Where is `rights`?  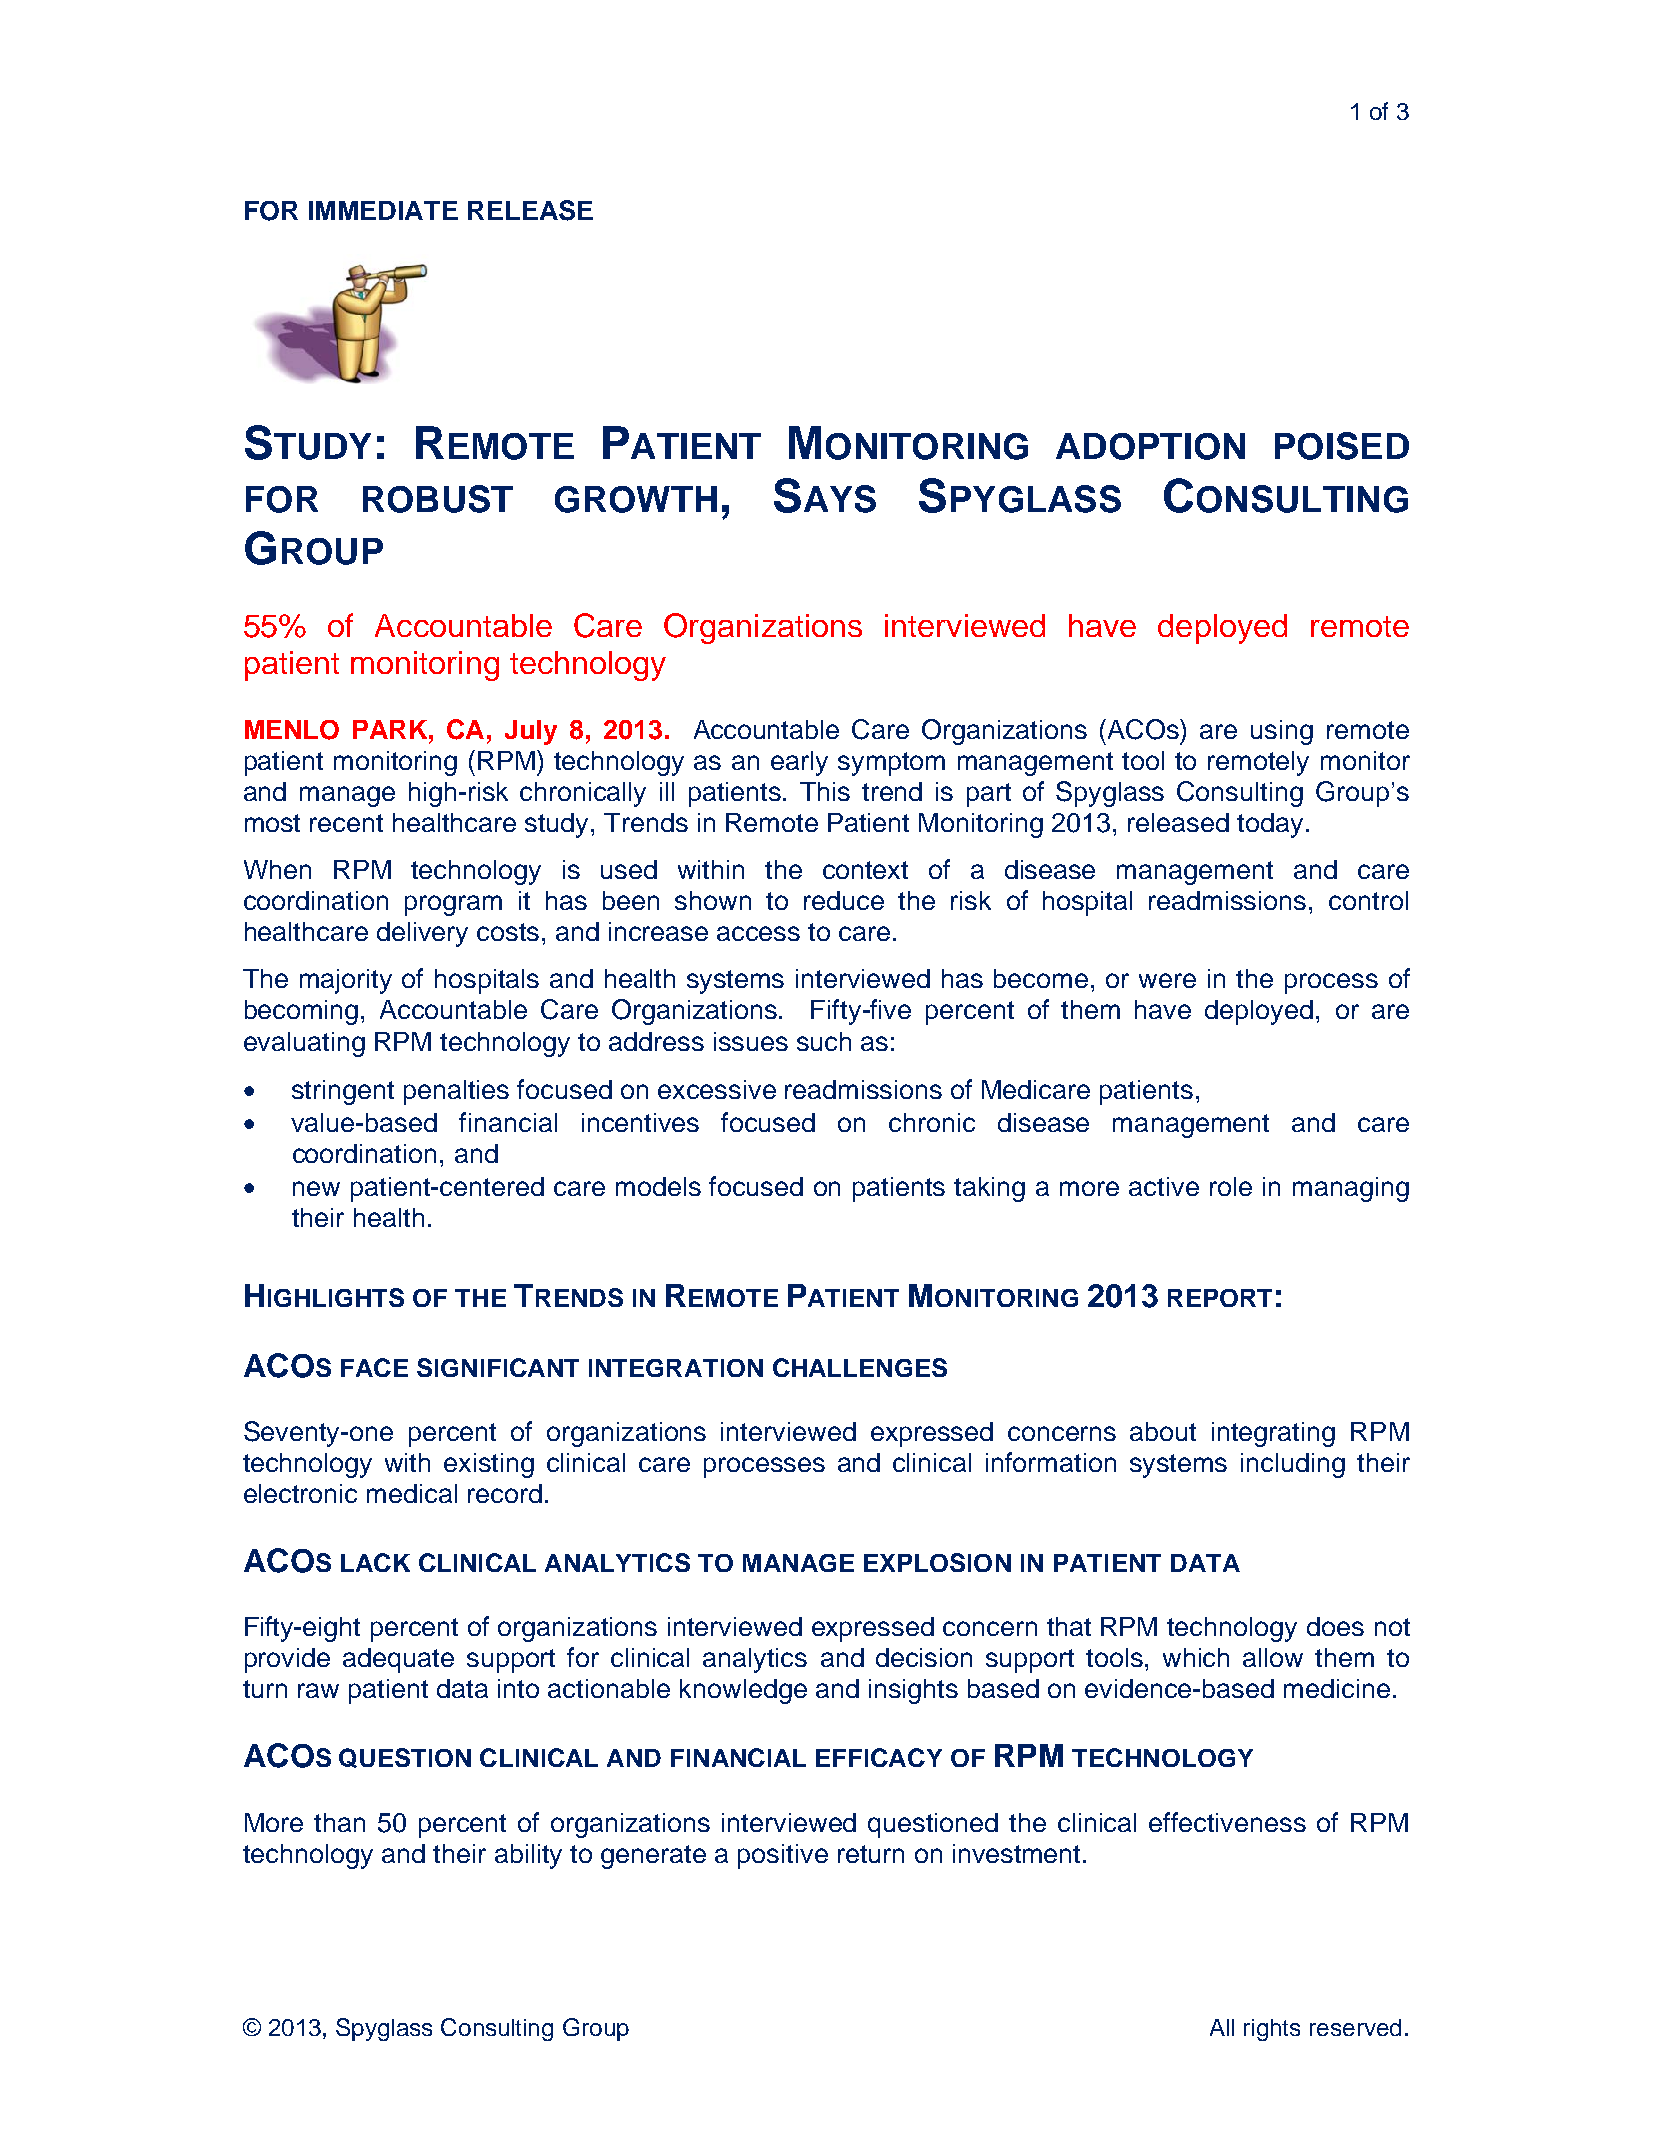
rights is located at coordinates (1272, 2030).
